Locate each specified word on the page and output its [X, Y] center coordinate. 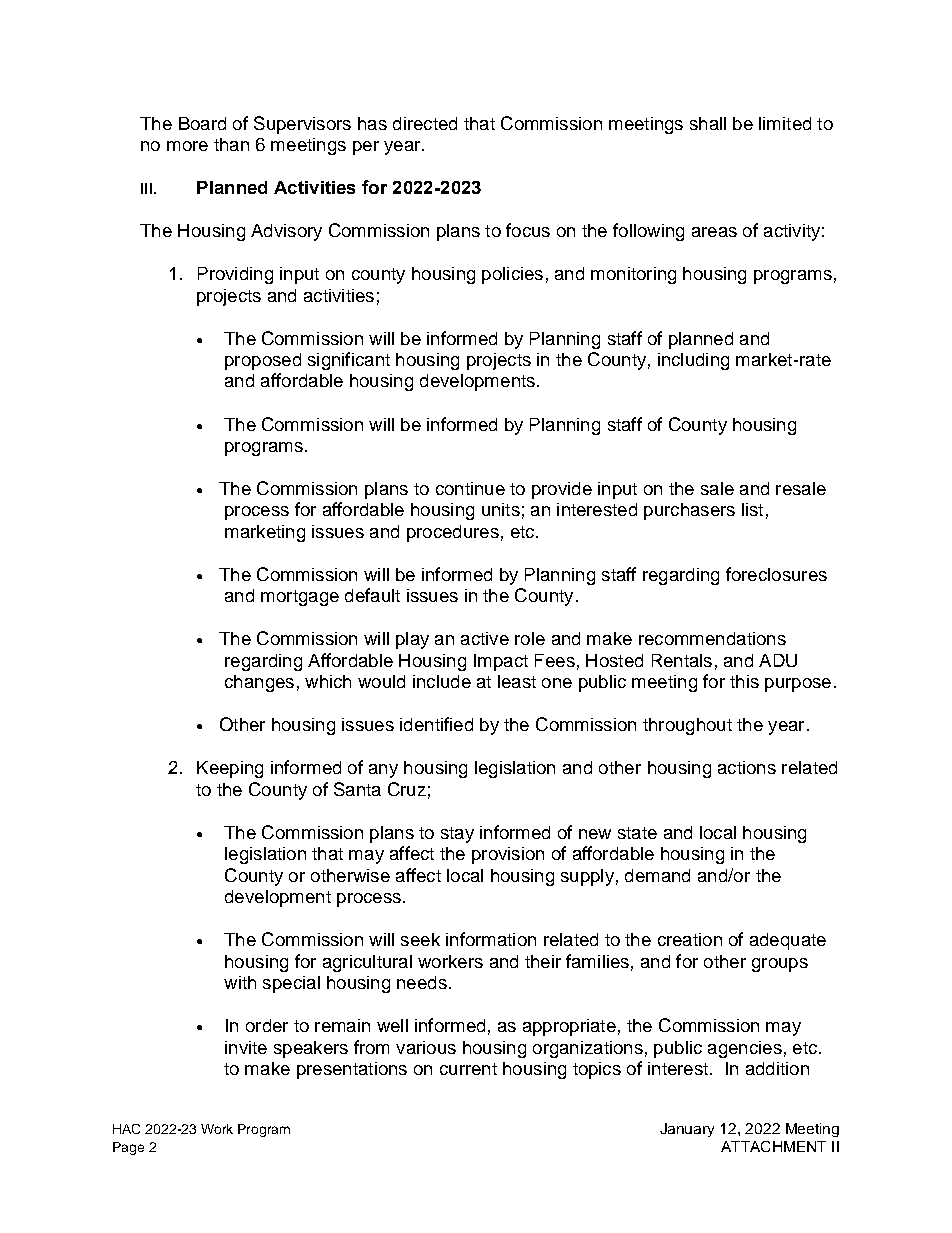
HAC [126, 1129]
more [187, 146]
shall [708, 123]
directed [425, 123]
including [693, 361]
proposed [263, 361]
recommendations [712, 638]
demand [657, 875]
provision [508, 855]
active [485, 638]
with [240, 982]
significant [349, 361]
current [468, 1069]
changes [259, 683]
